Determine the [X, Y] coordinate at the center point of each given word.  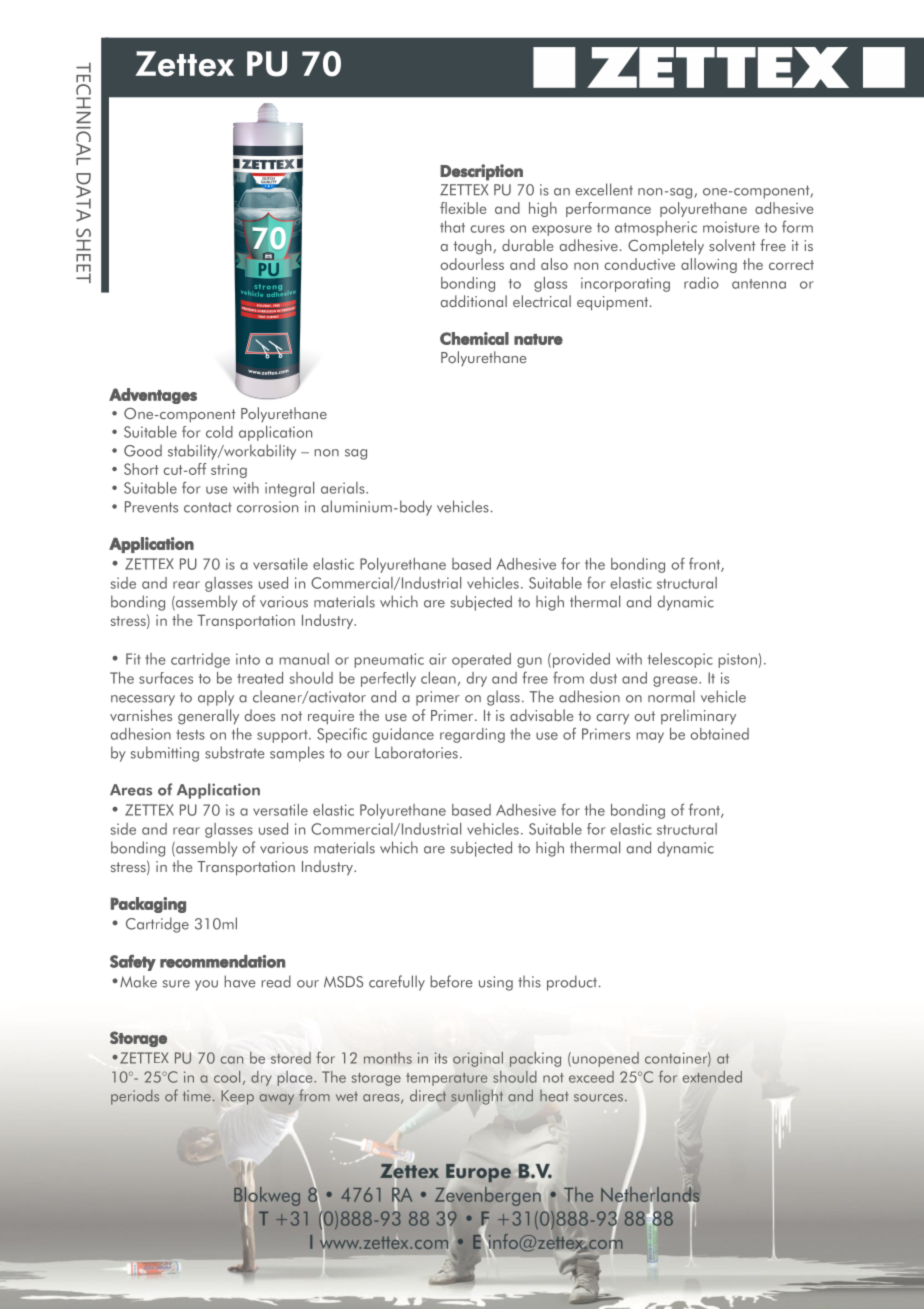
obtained [719, 734]
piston [737, 660]
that [452, 227]
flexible [463, 208]
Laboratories [416, 752]
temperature [446, 1079]
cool [227, 1077]
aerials [344, 488]
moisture [731, 227]
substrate [235, 752]
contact [208, 507]
